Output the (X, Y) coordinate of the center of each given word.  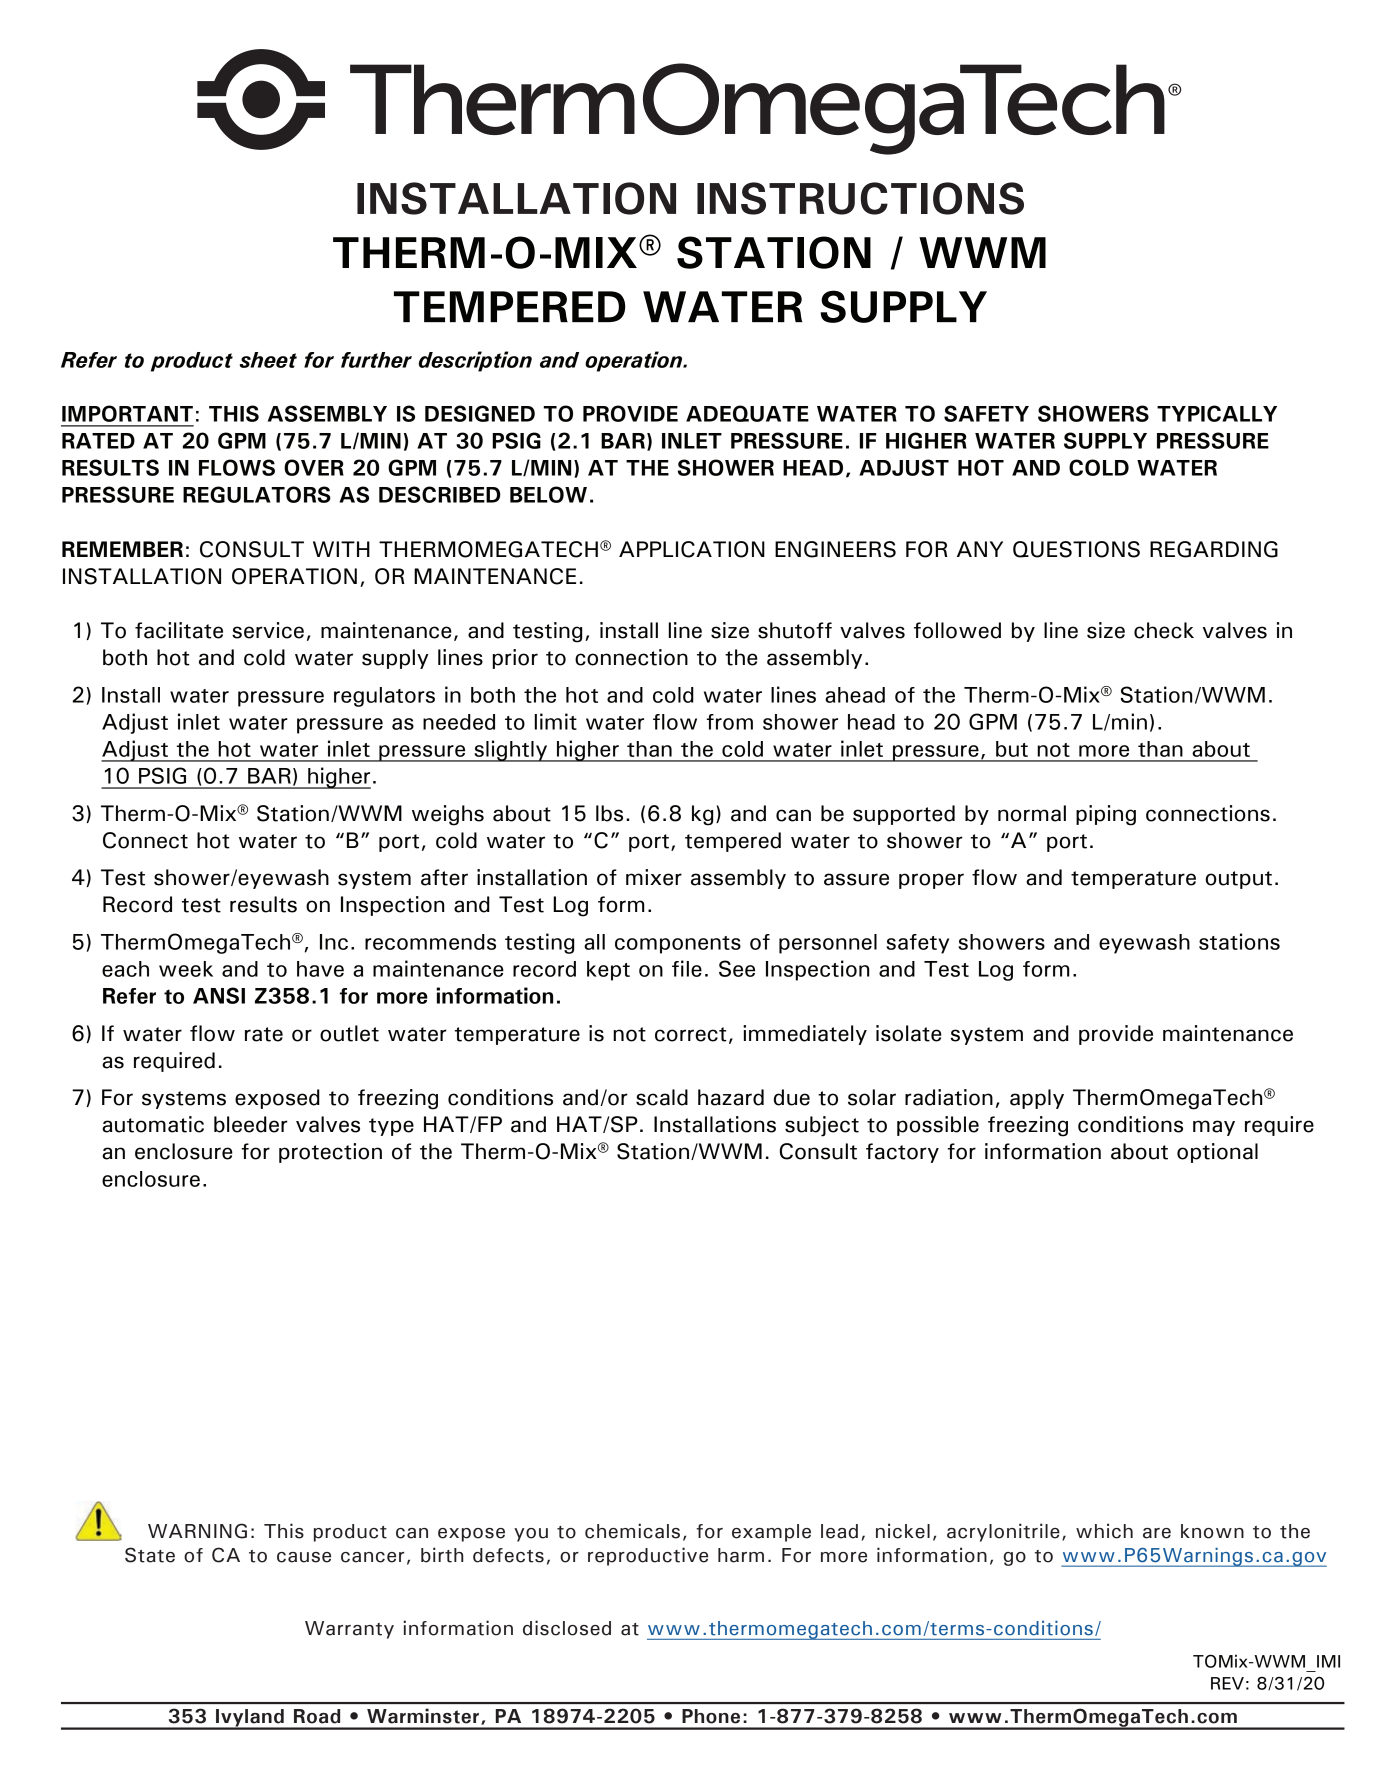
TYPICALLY (1217, 413)
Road (317, 1716)
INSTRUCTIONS (860, 198)
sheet (268, 360)
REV (1227, 1683)
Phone (711, 1716)
